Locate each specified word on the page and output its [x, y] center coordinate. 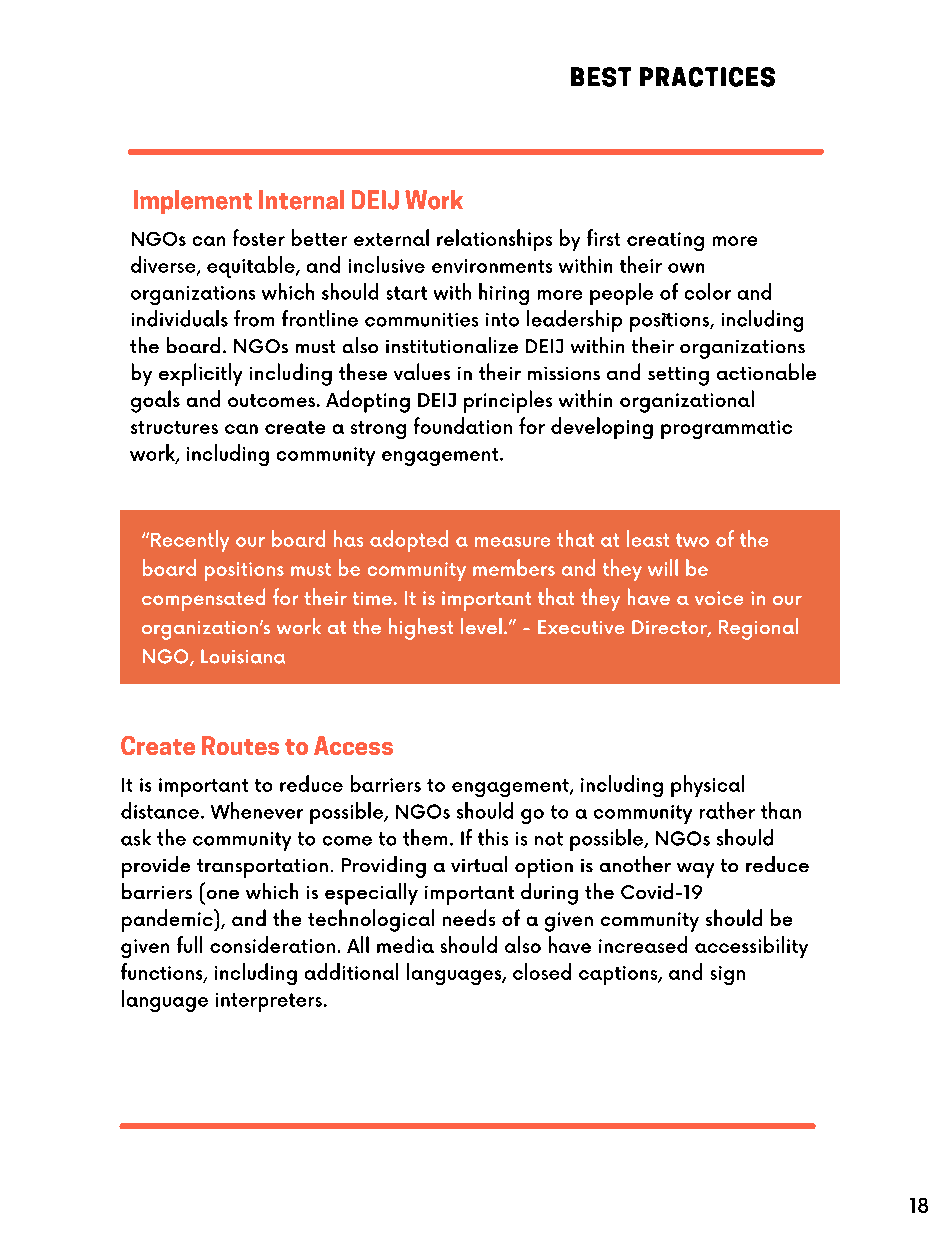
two [692, 540]
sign [728, 975]
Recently [190, 541]
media [405, 944]
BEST [601, 77]
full [189, 944]
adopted [409, 541]
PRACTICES [707, 77]
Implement [193, 202]
